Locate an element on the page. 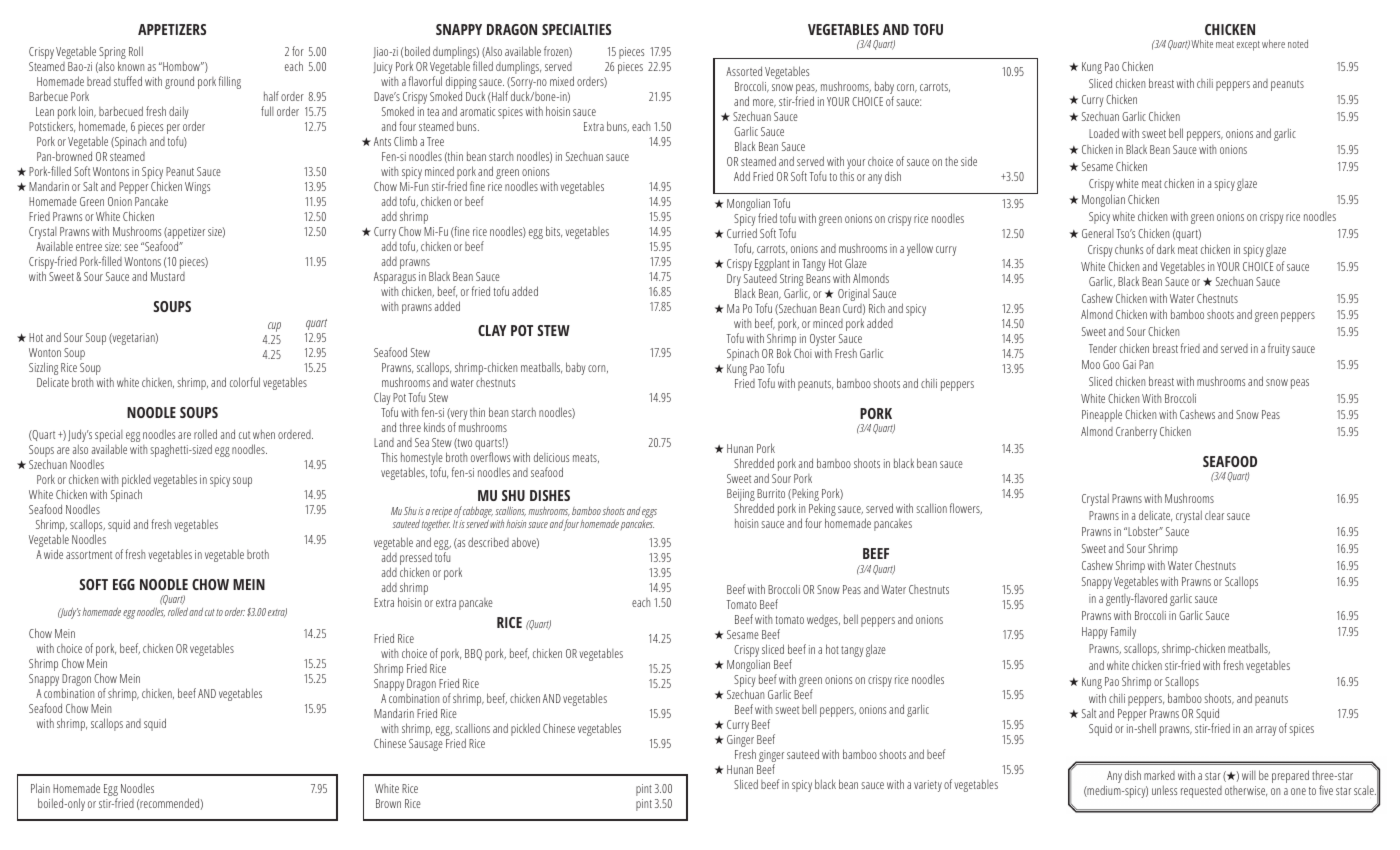 The width and height of the image is (1400, 850). ground is located at coordinates (179, 82).
